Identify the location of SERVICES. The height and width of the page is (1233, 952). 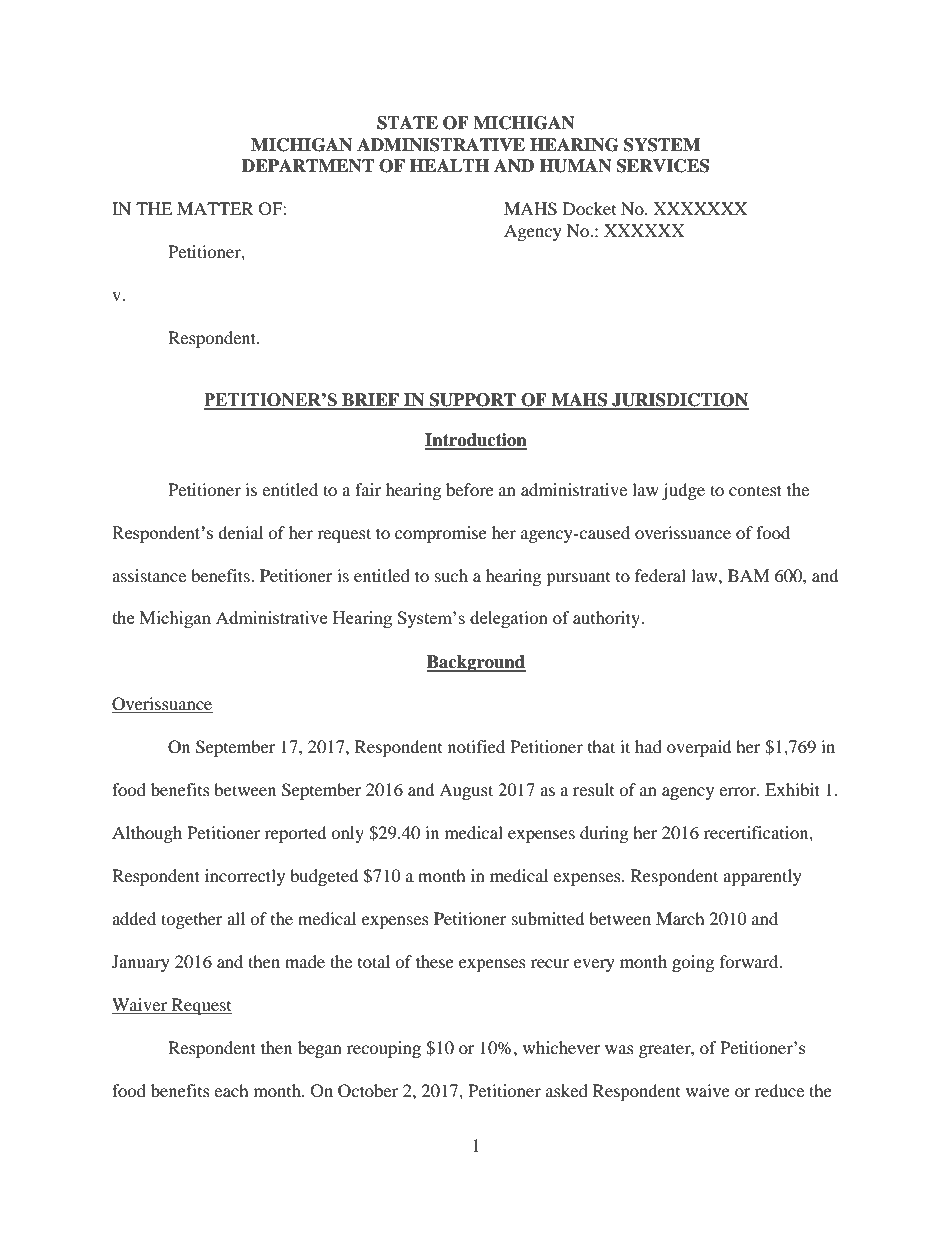
(663, 166).
